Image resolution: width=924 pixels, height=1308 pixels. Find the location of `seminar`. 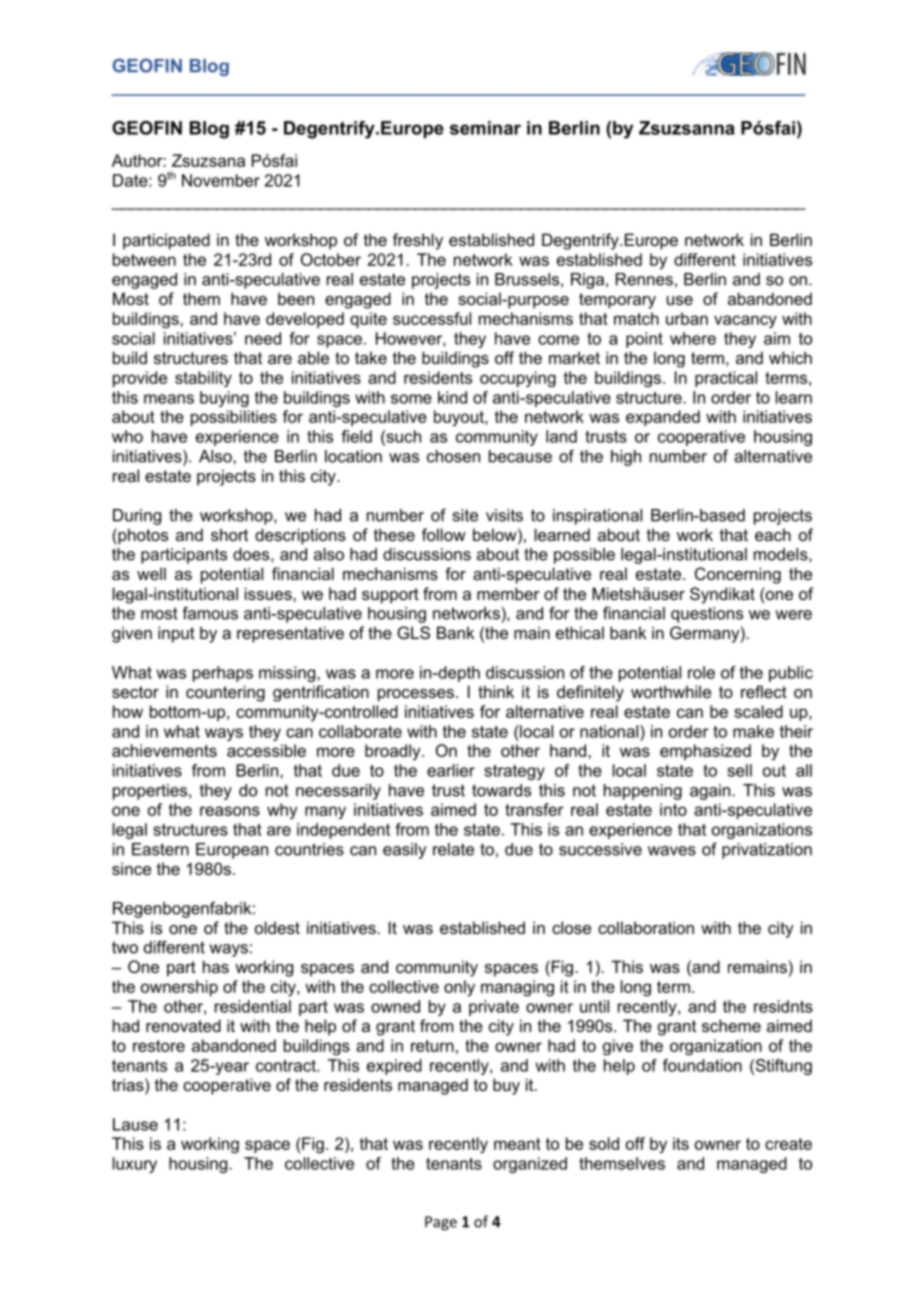

seminar is located at coordinates (485, 128).
